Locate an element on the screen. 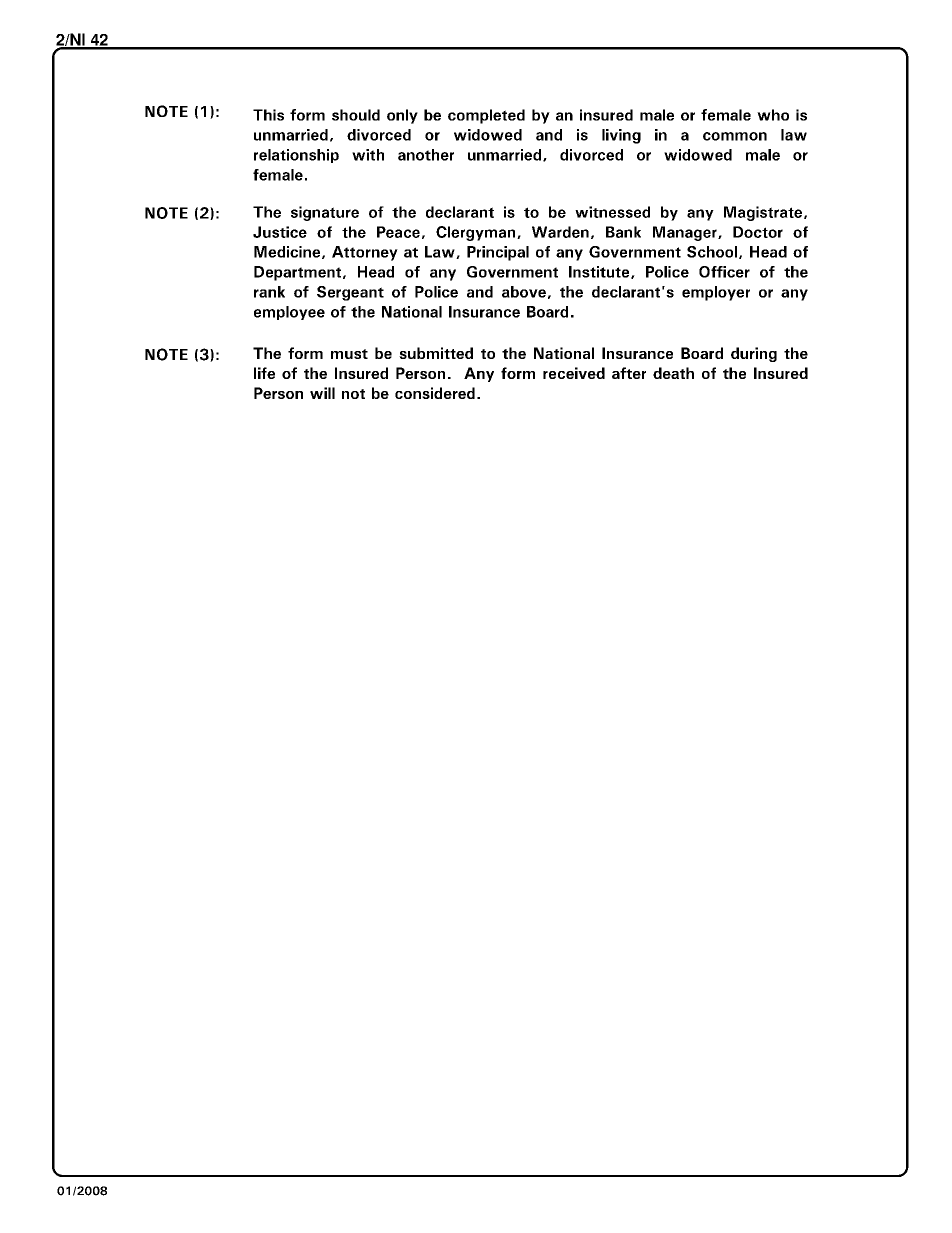  witnessed is located at coordinates (612, 212).
